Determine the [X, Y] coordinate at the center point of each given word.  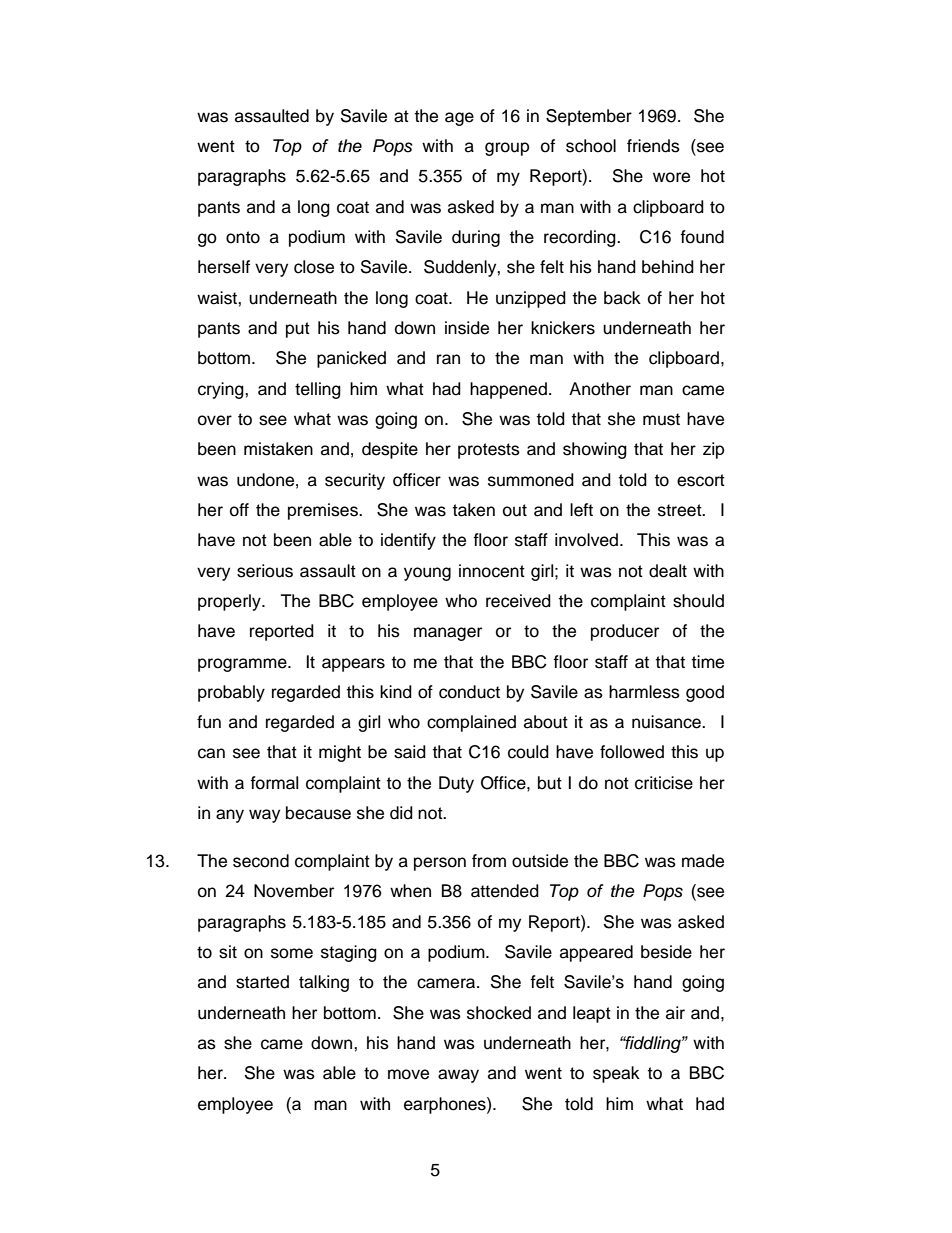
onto [243, 237]
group [507, 149]
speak [616, 1074]
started [262, 982]
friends [653, 146]
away [458, 1076]
